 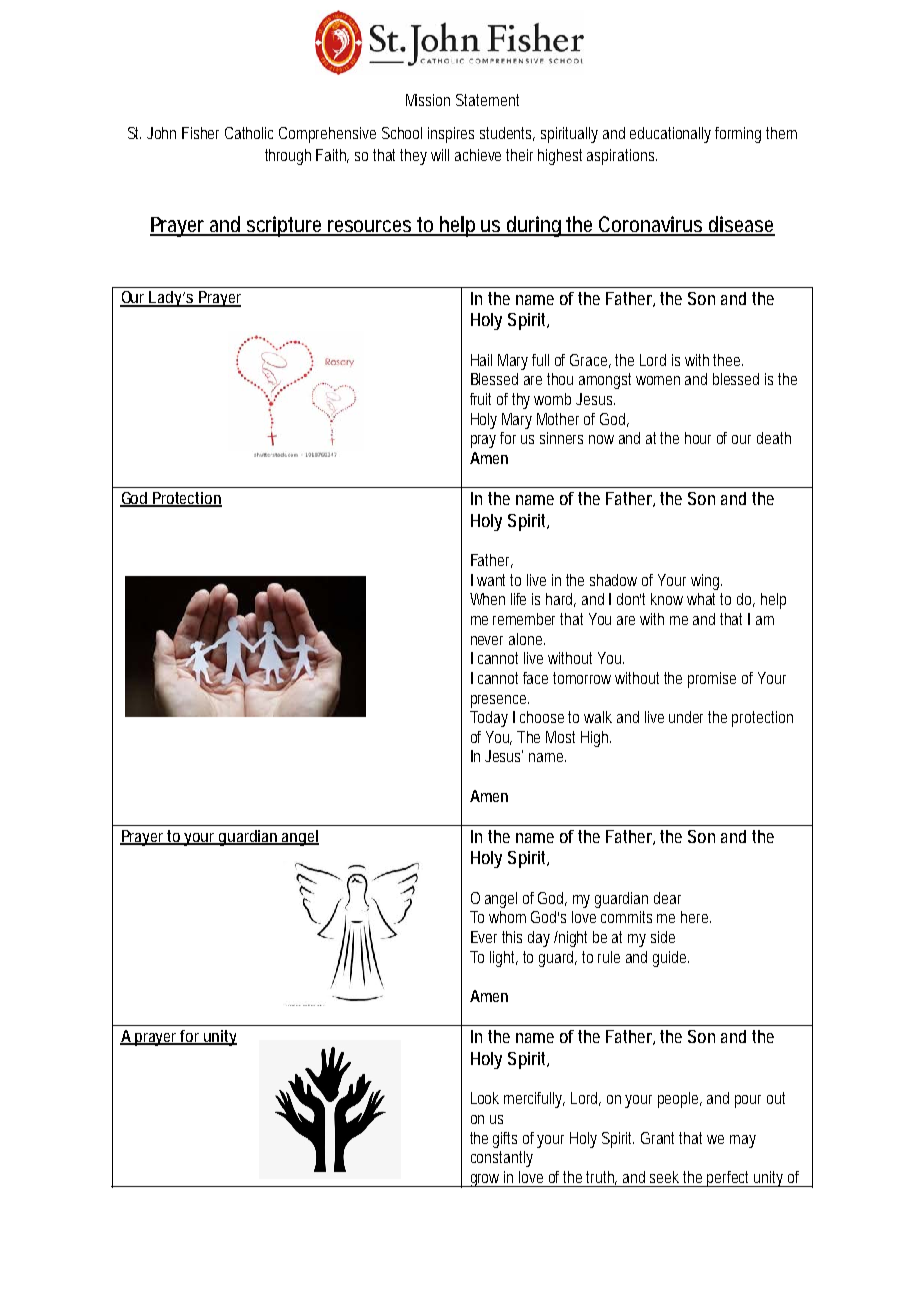 What do you see at coordinates (486, 1180) in the screenshot?
I see `grow` at bounding box center [486, 1180].
